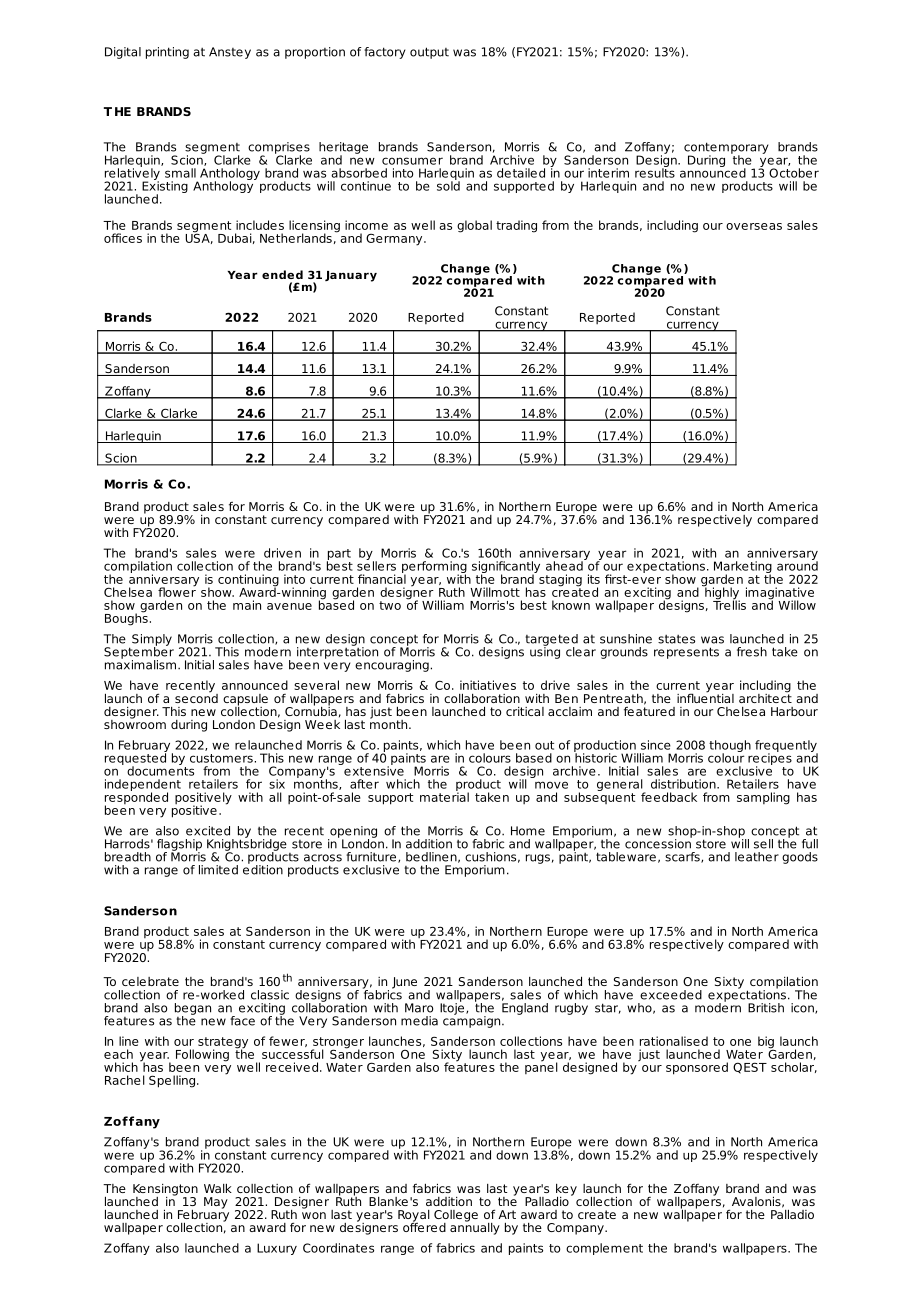  I want to click on annually, so click(475, 1227).
